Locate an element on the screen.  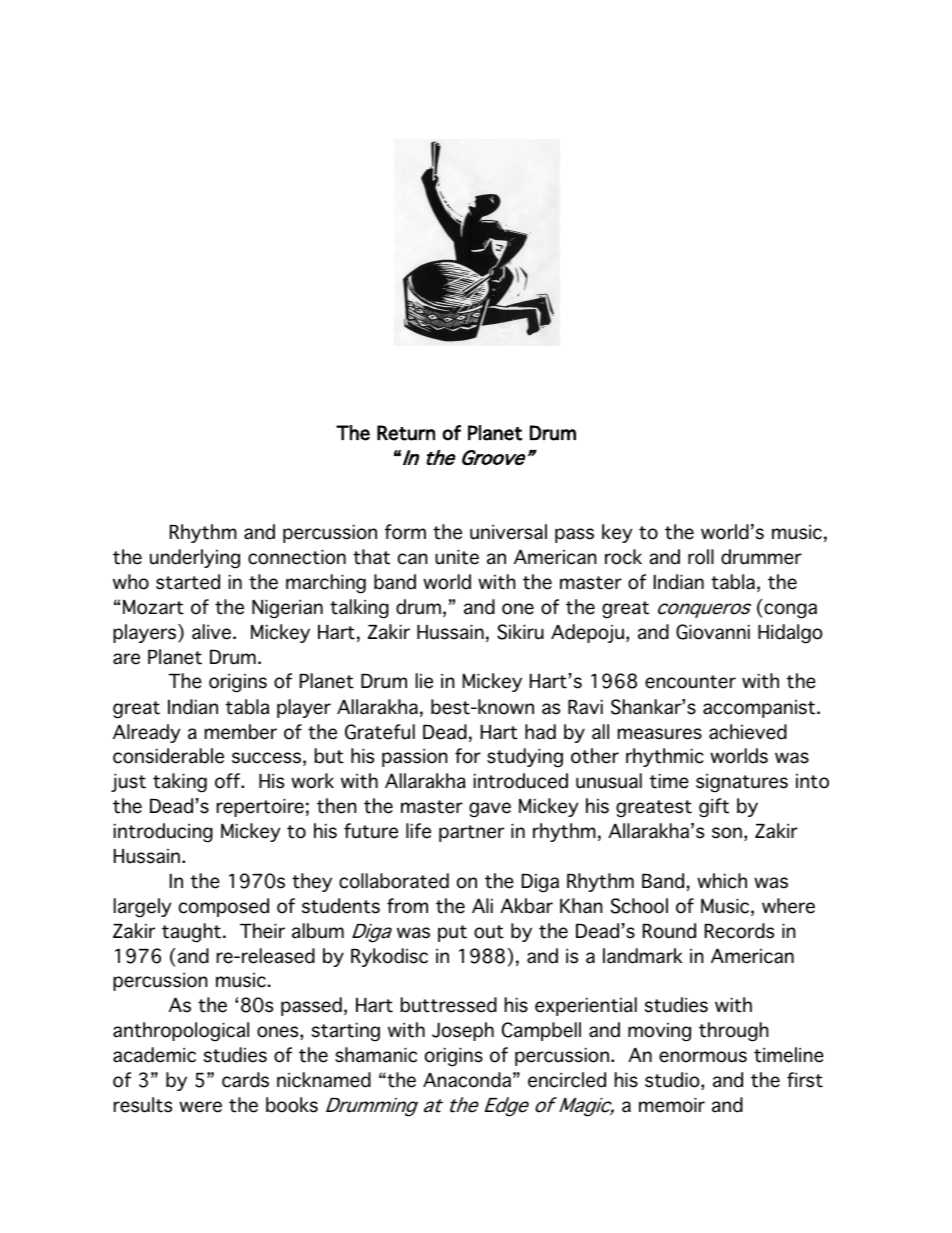
cards is located at coordinates (245, 1080).
